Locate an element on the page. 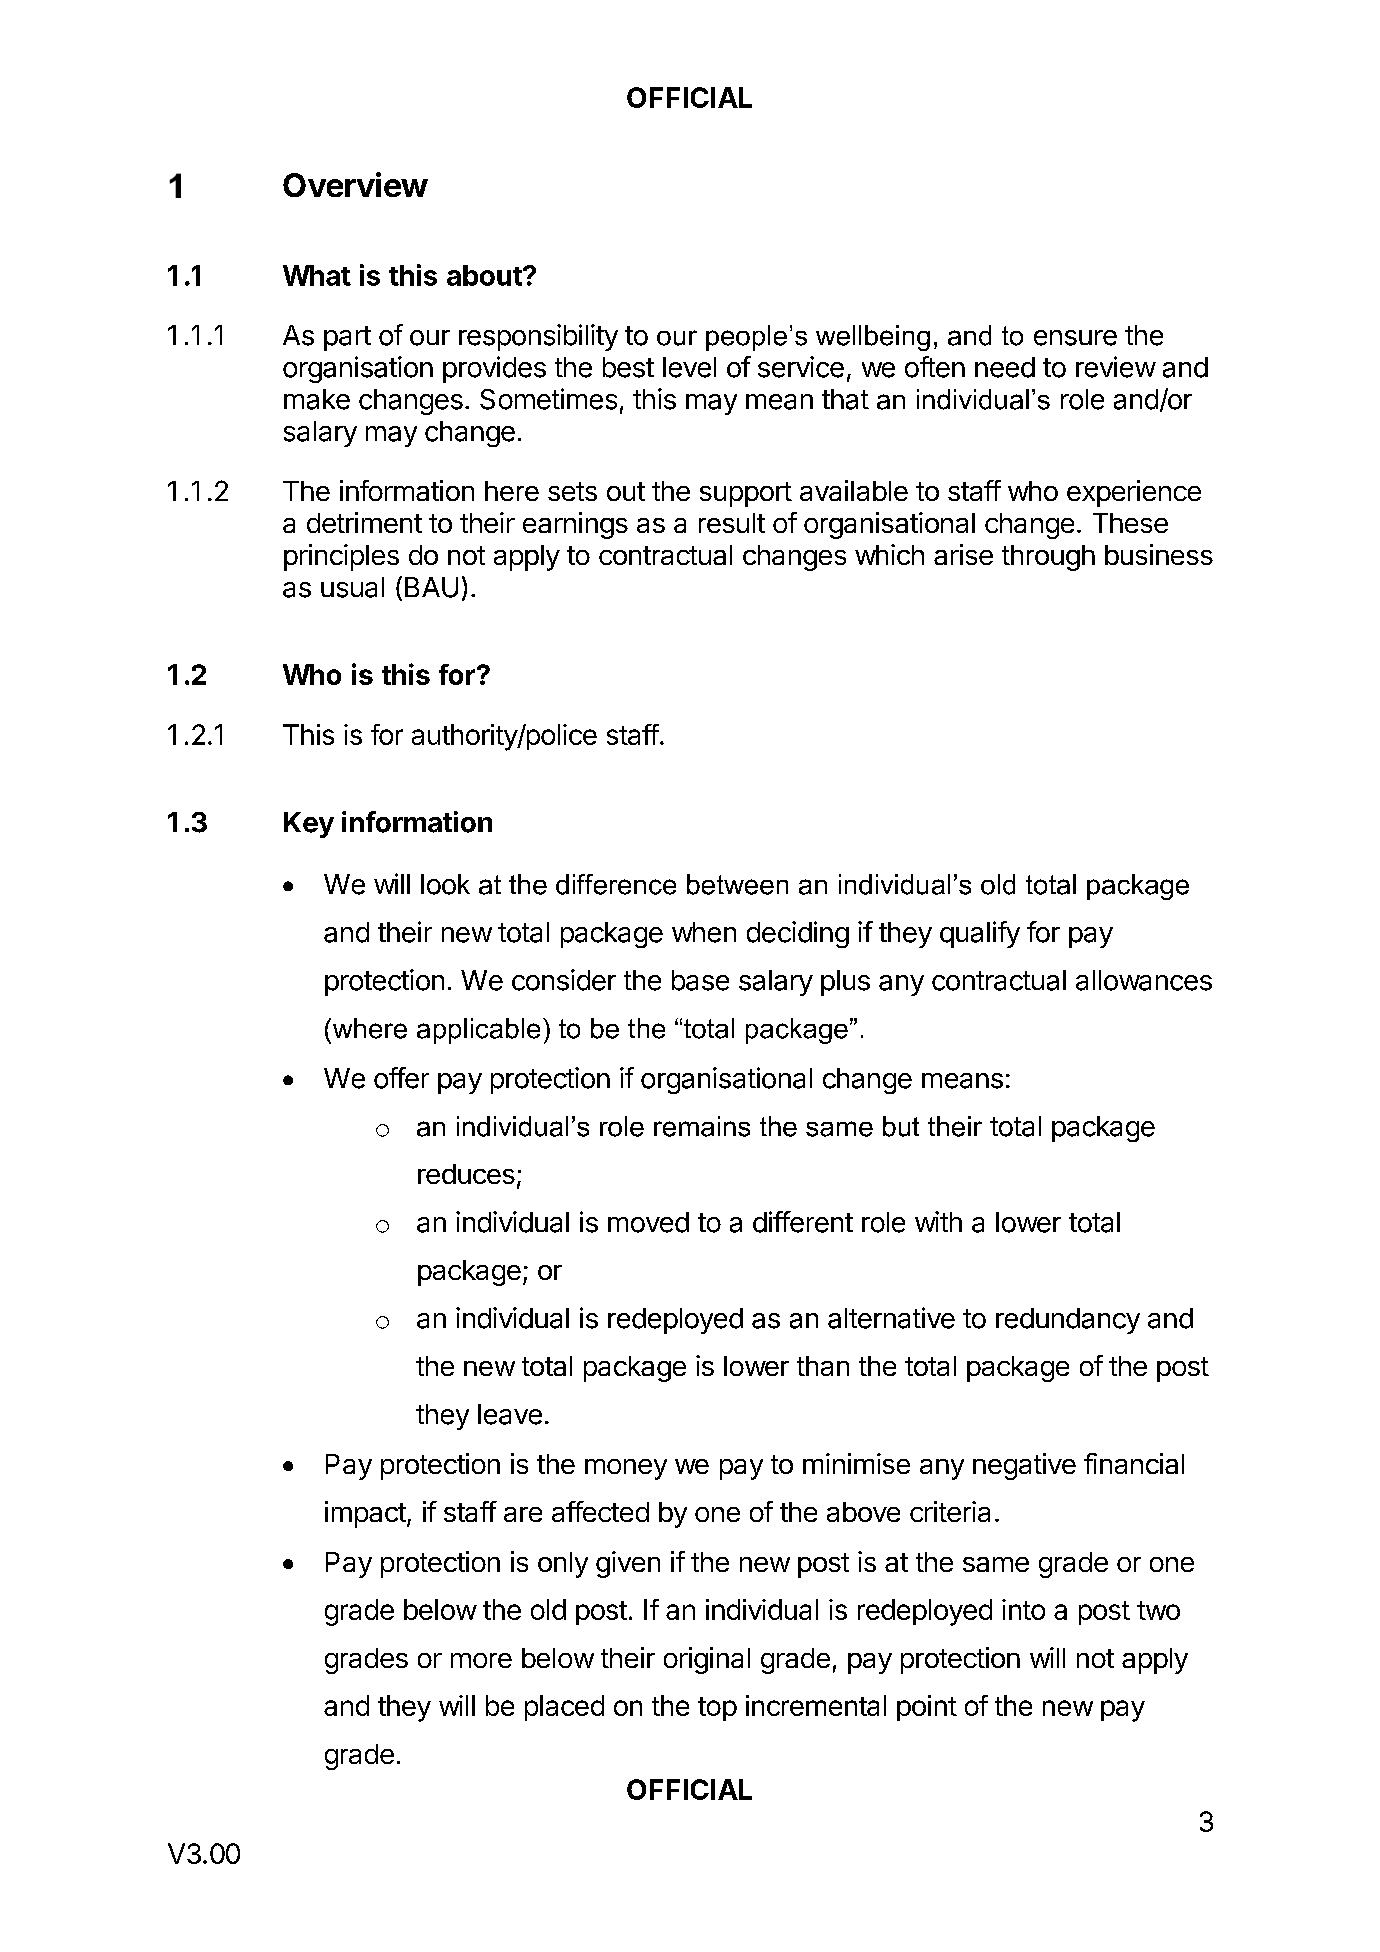 This image has height=1952, width=1380. original is located at coordinates (707, 1660).
